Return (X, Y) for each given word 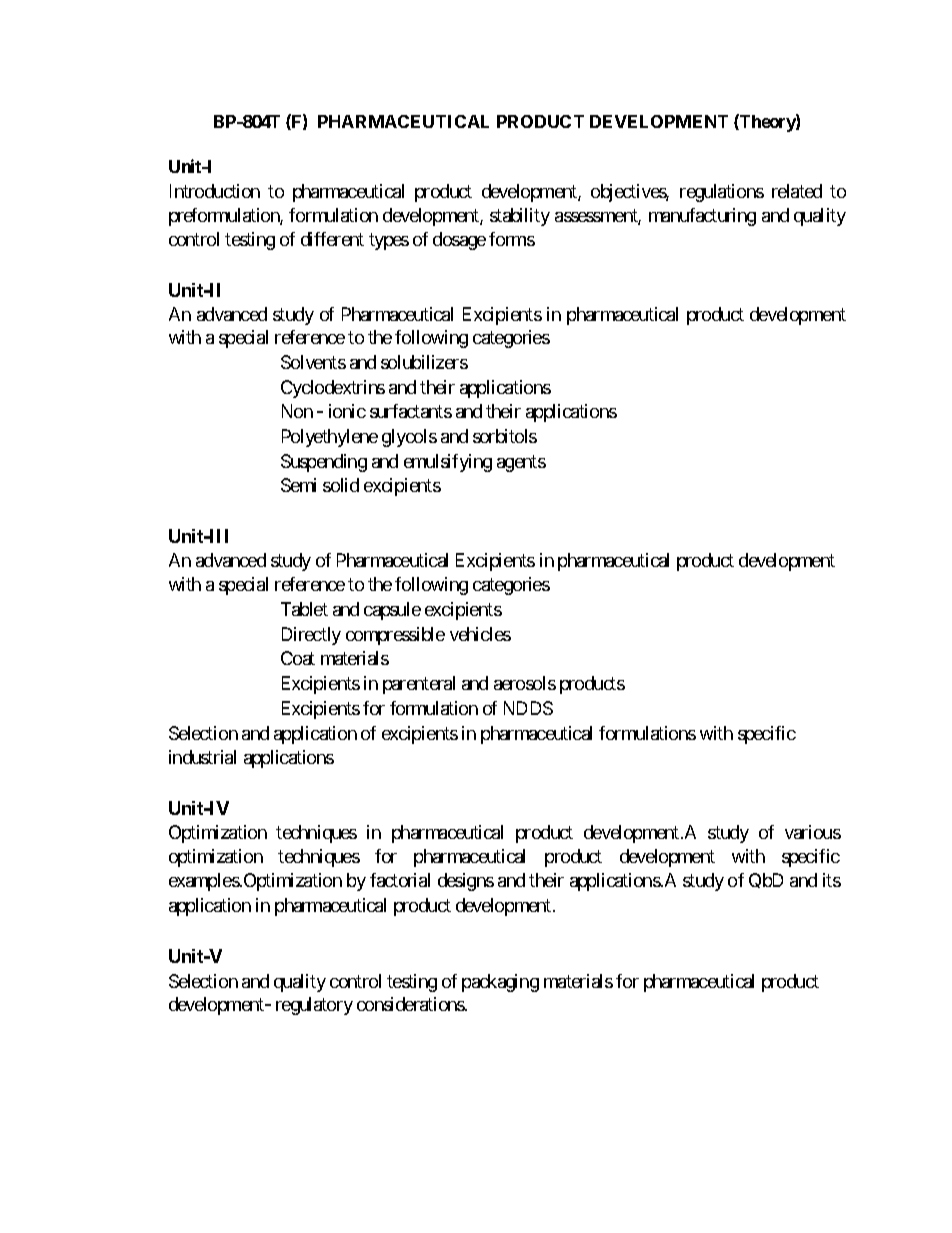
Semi (298, 485)
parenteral (419, 685)
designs (466, 882)
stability (520, 217)
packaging (500, 983)
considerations (411, 1004)
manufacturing (702, 217)
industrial (202, 757)
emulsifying (448, 463)
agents (521, 463)
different (332, 239)
